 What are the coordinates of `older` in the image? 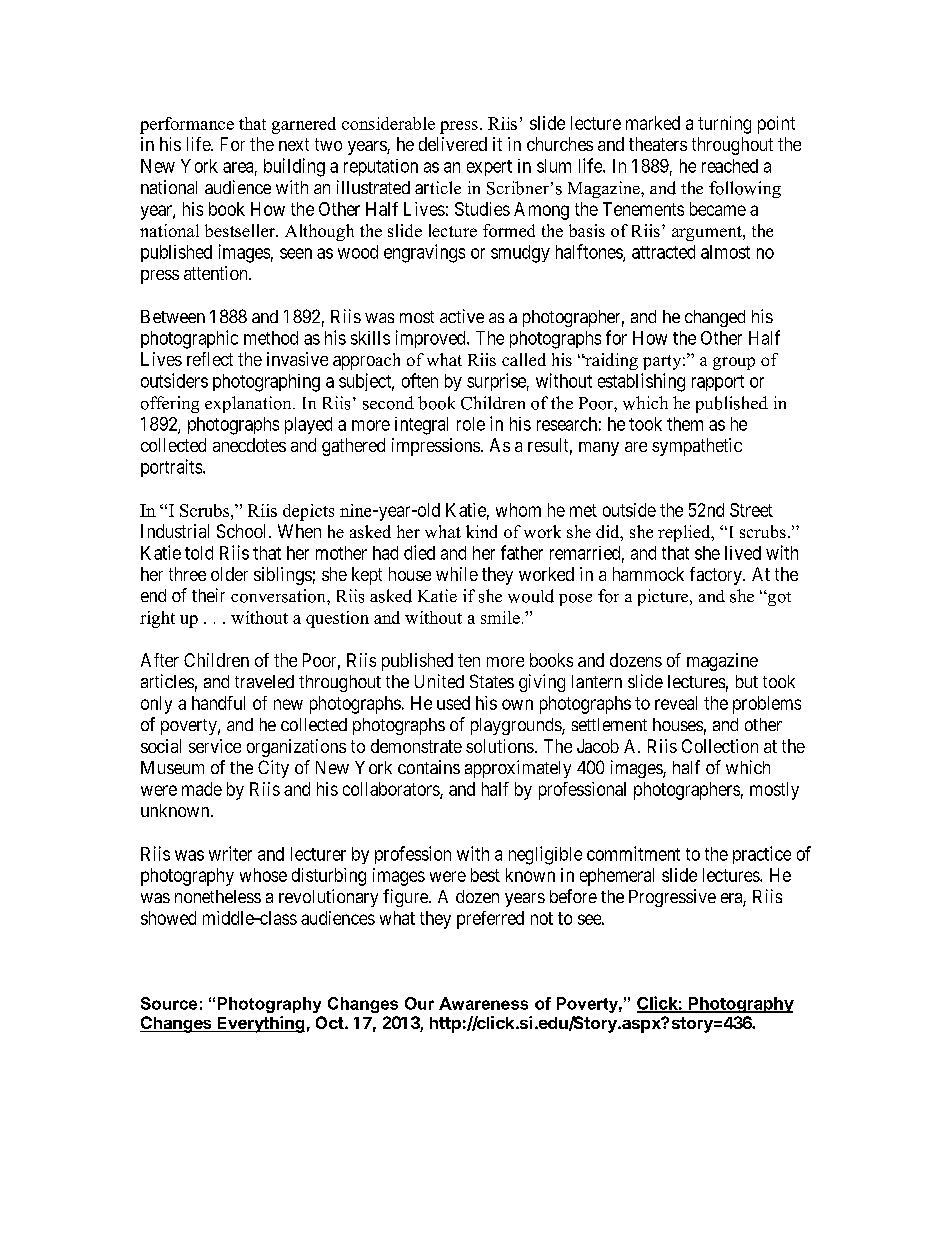 It's located at (229, 574).
